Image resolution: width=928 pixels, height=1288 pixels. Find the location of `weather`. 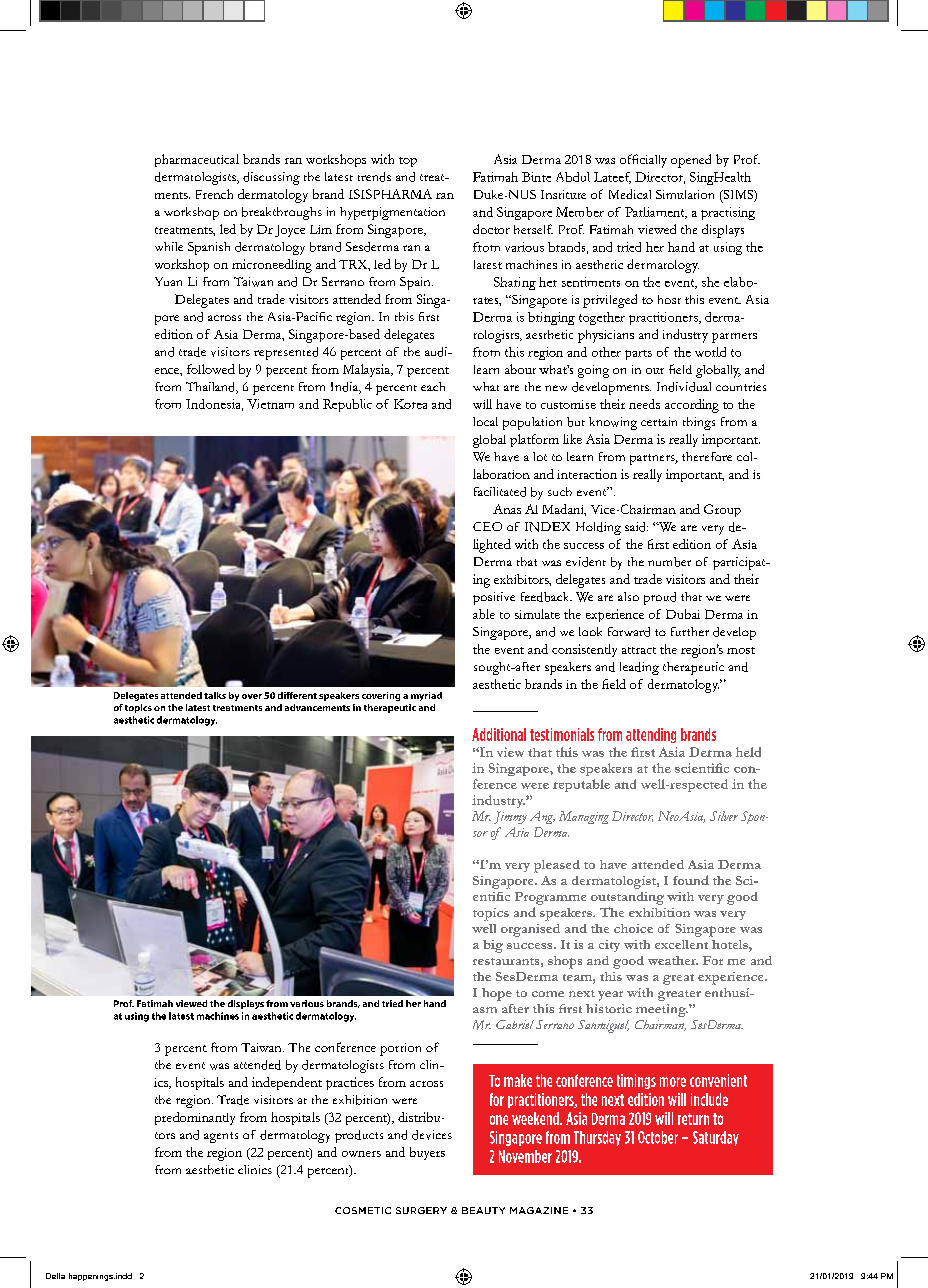

weather is located at coordinates (673, 960).
